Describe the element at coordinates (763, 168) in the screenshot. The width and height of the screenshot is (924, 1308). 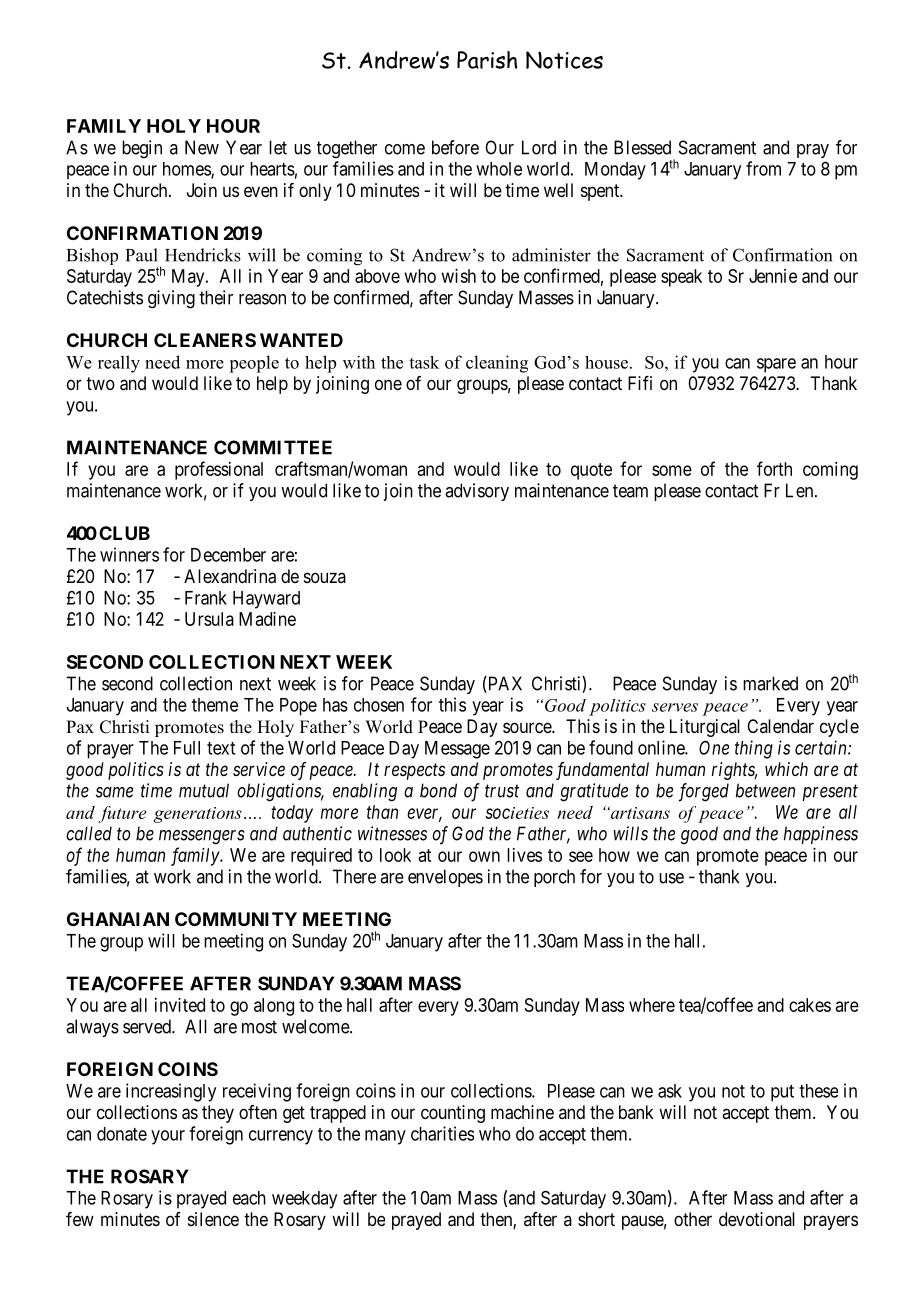
I see `from` at that location.
